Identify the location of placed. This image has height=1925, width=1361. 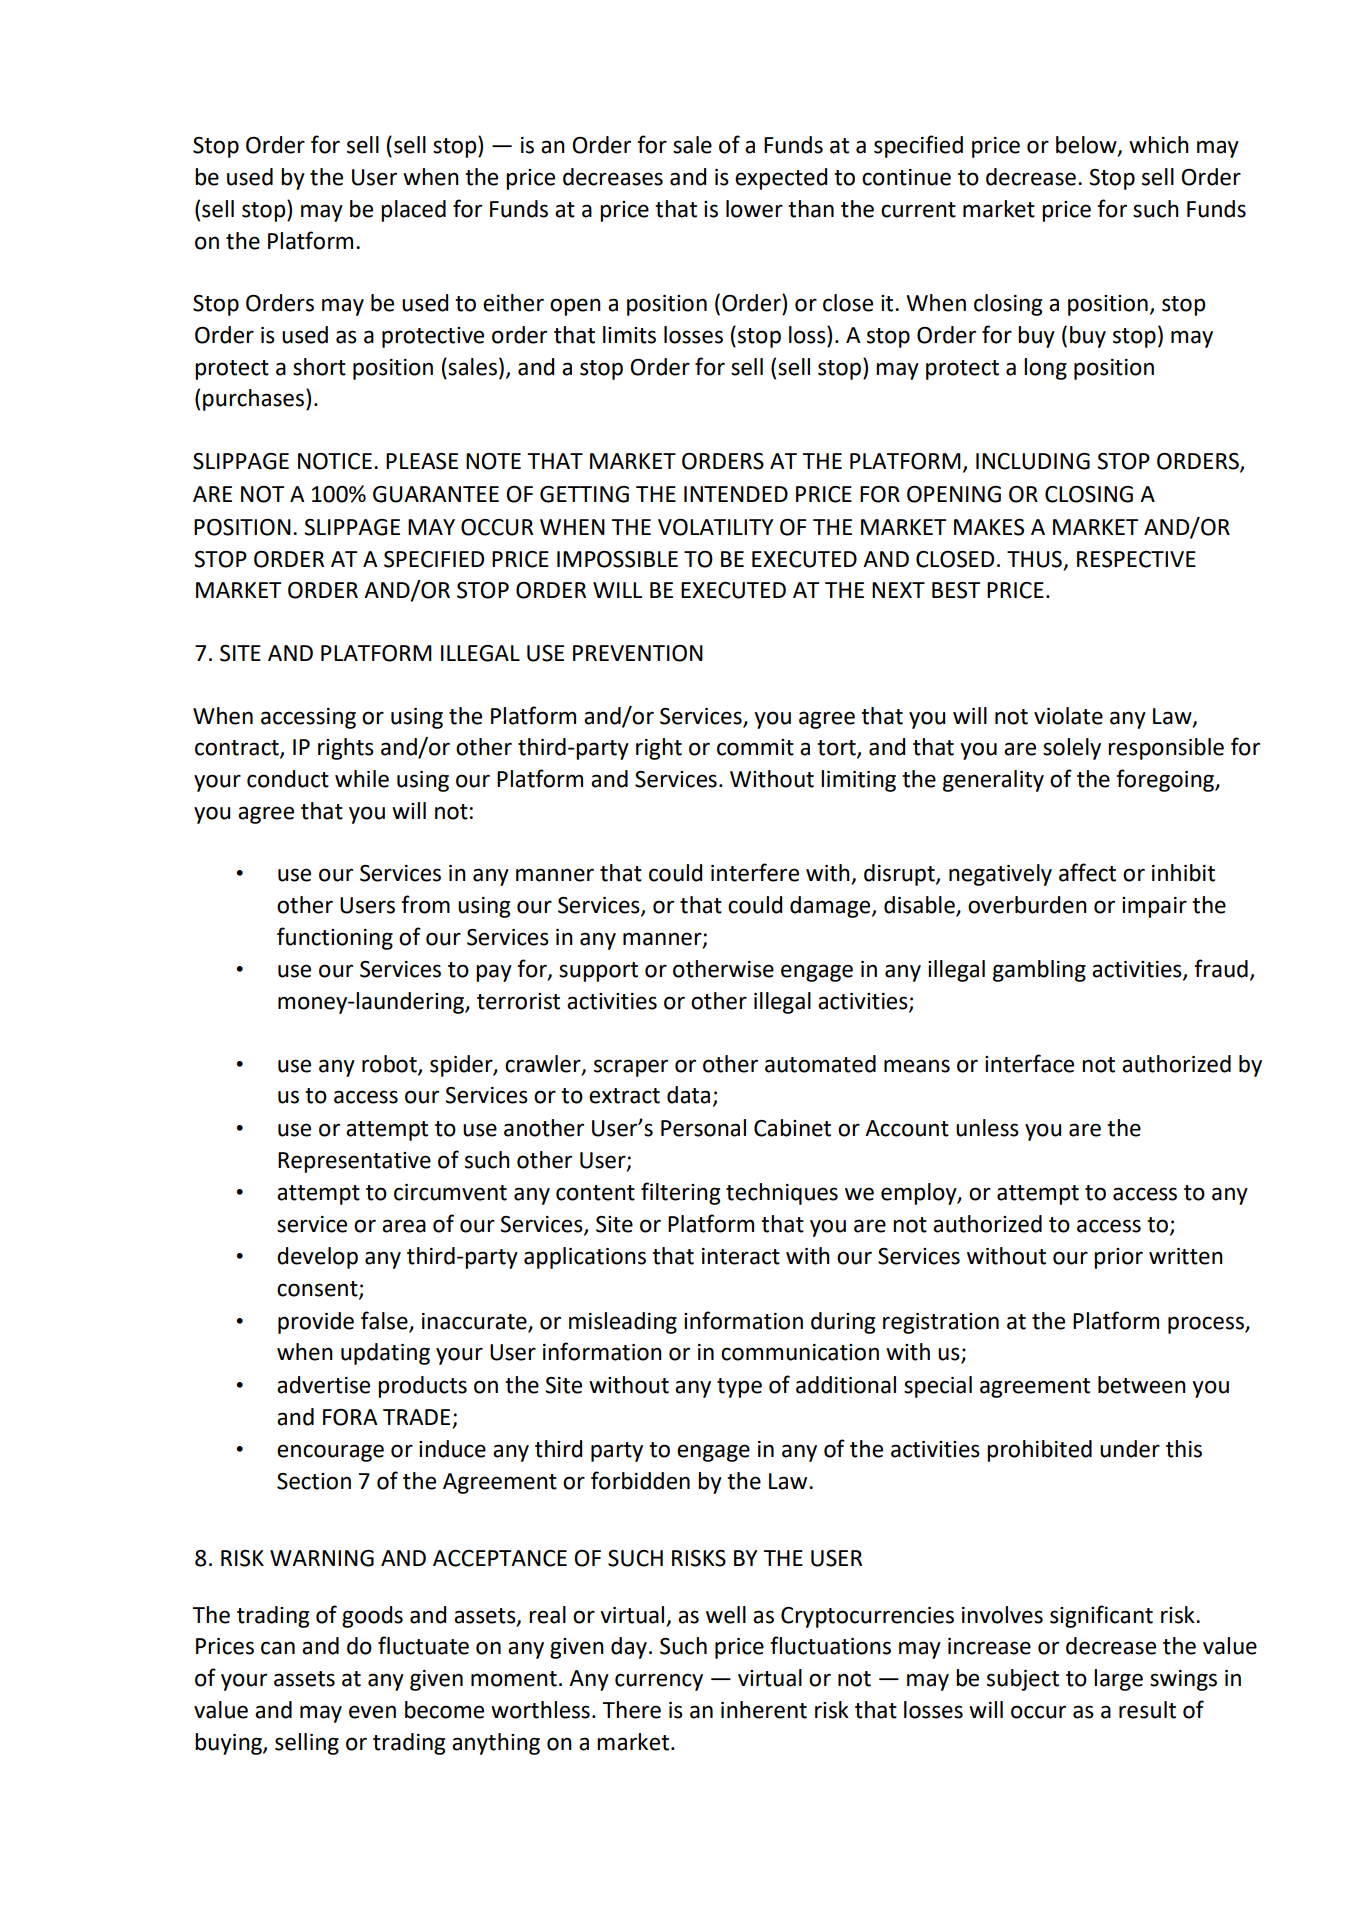
(413, 211).
